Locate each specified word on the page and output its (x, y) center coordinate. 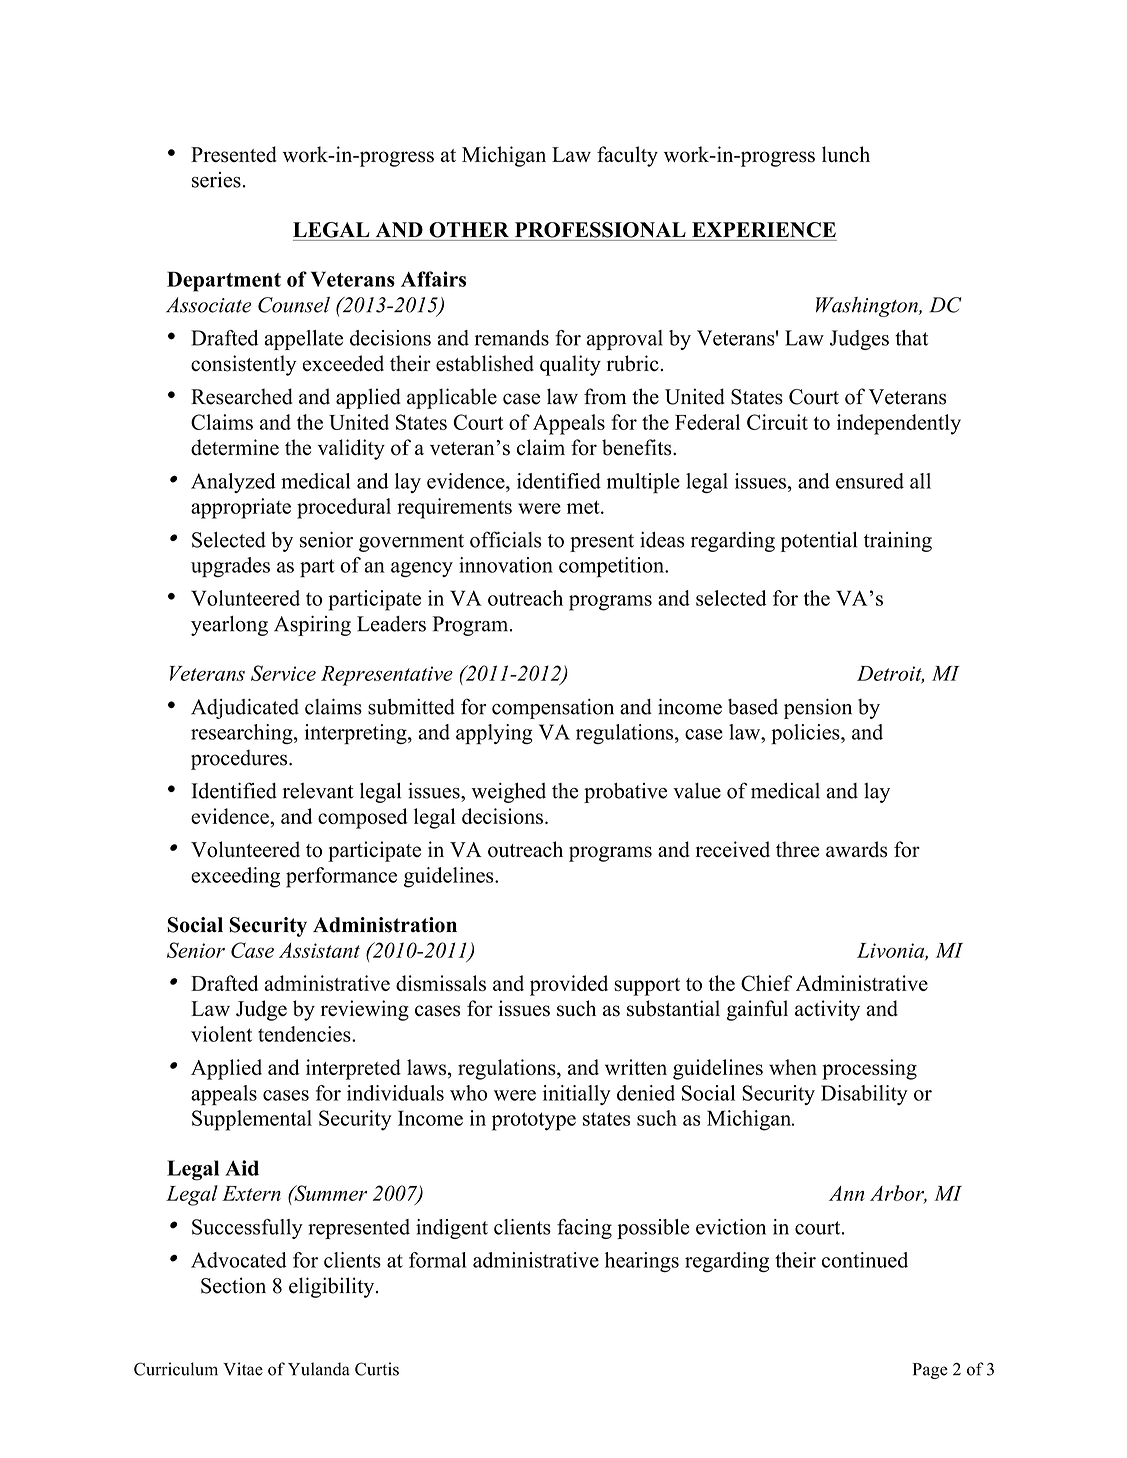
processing (869, 1069)
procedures (240, 759)
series (216, 180)
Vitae (243, 1369)
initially (577, 1095)
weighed (508, 793)
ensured (870, 481)
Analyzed (233, 483)
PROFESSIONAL (600, 230)
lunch (846, 154)
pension (818, 709)
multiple (643, 483)
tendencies (305, 1034)
